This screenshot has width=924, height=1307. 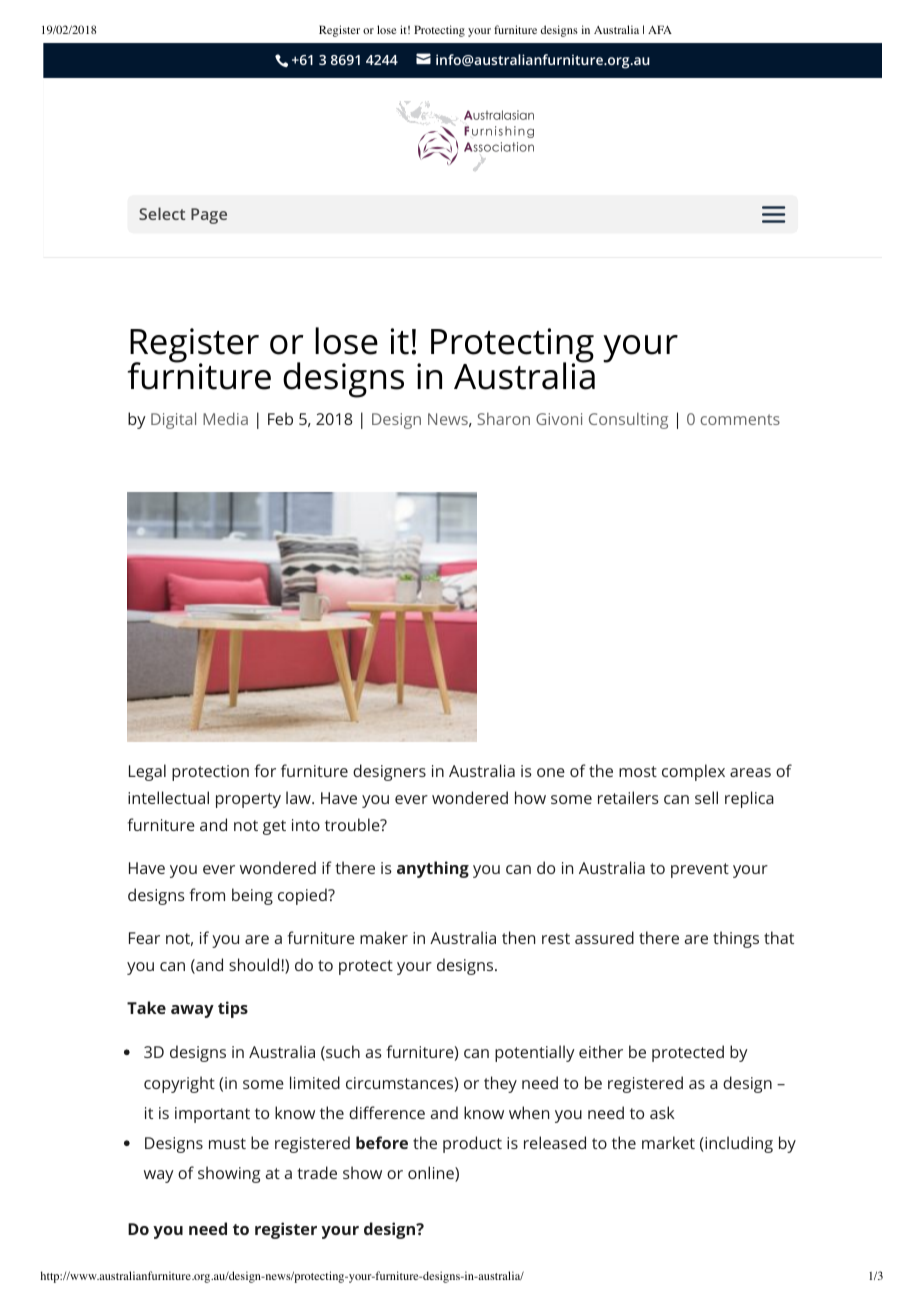 What do you see at coordinates (227, 1143) in the screenshot?
I see `must` at bounding box center [227, 1143].
